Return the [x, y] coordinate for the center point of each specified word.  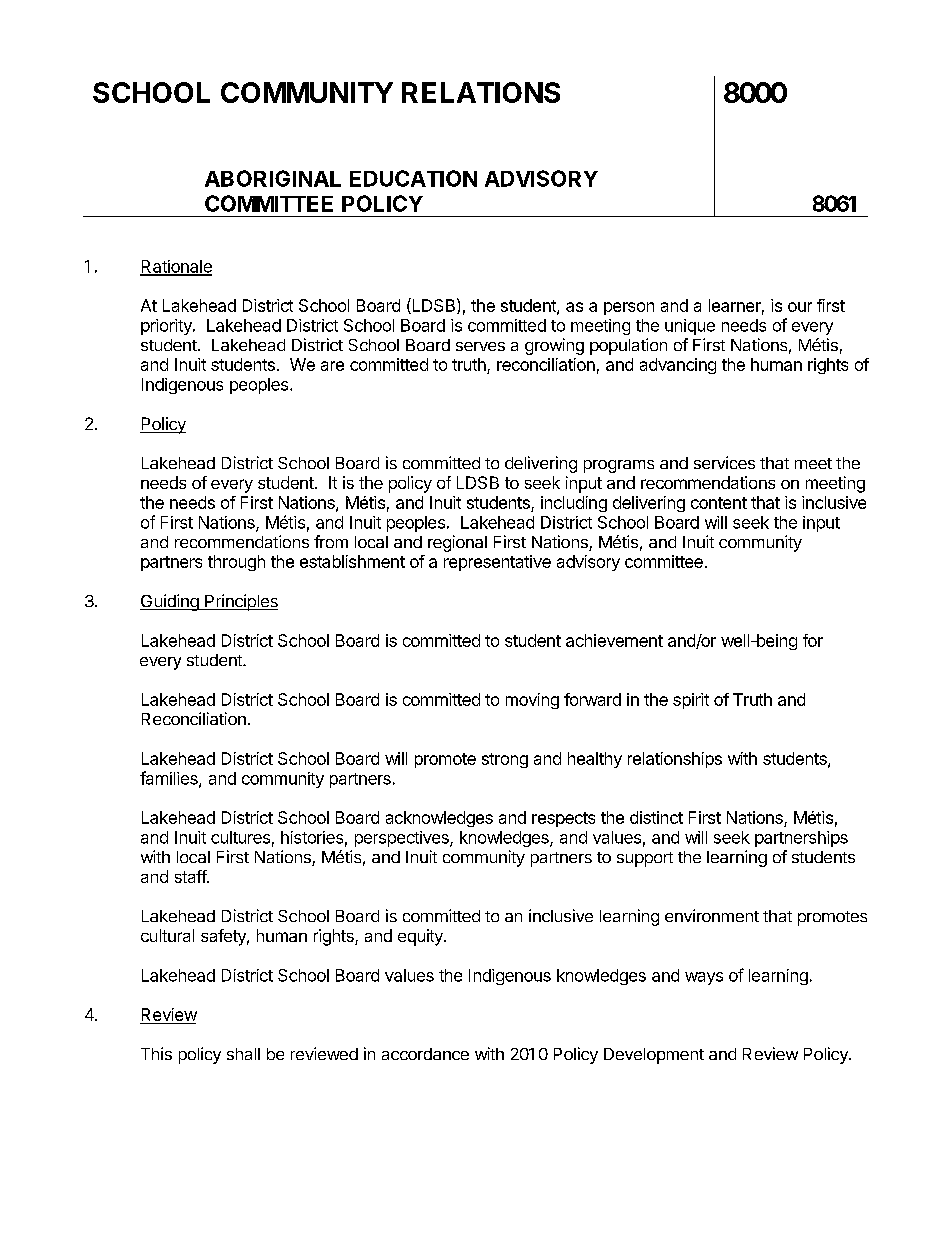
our [800, 307]
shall [243, 1054]
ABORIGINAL [273, 178]
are [332, 366]
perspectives [403, 839]
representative [497, 563]
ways [704, 978]
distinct [656, 817]
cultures [240, 837]
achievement [614, 640]
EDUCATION [413, 178]
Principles [240, 602]
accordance [425, 1054]
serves [480, 346]
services [724, 462]
